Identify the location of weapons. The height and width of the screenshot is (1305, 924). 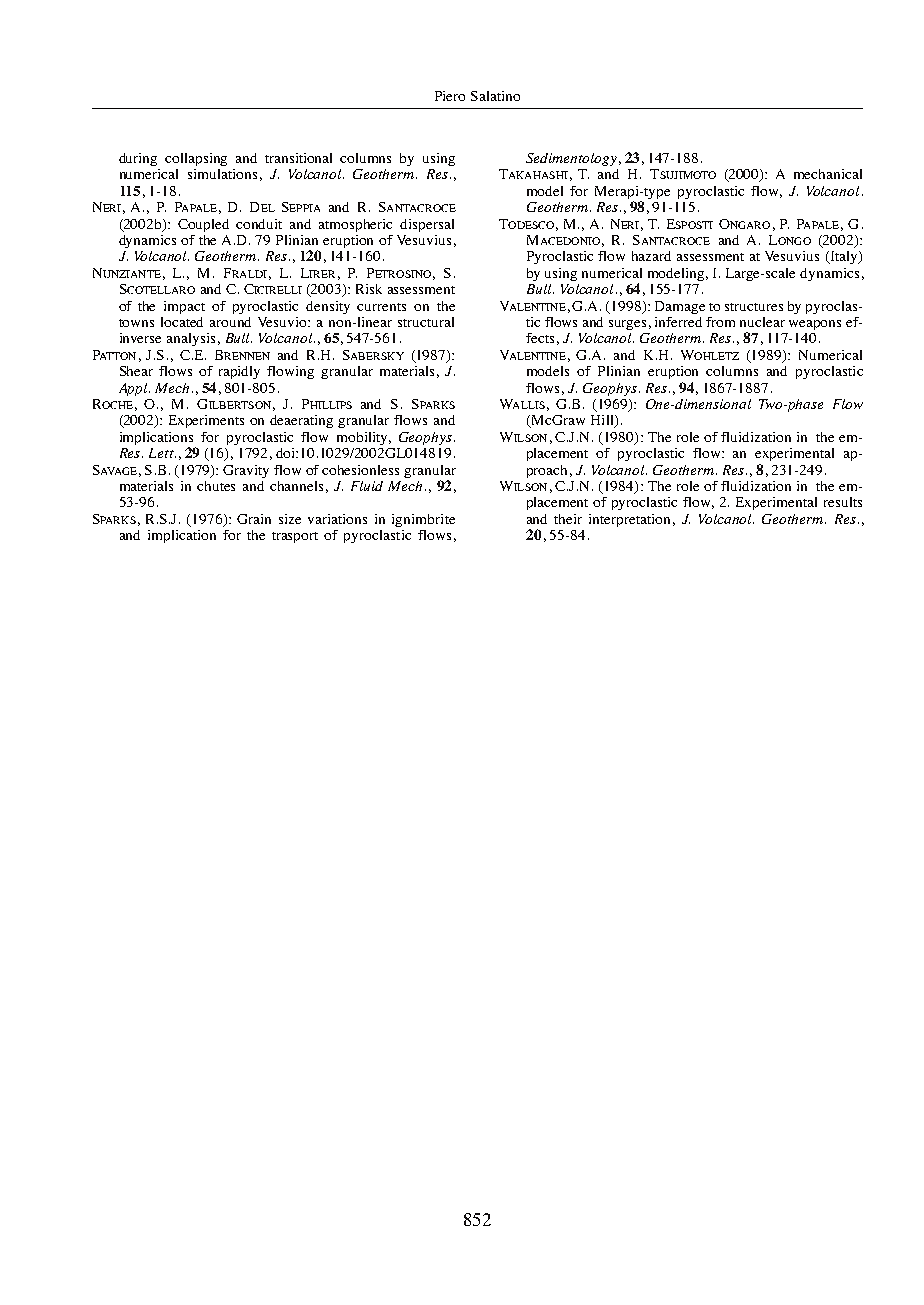
(815, 325).
